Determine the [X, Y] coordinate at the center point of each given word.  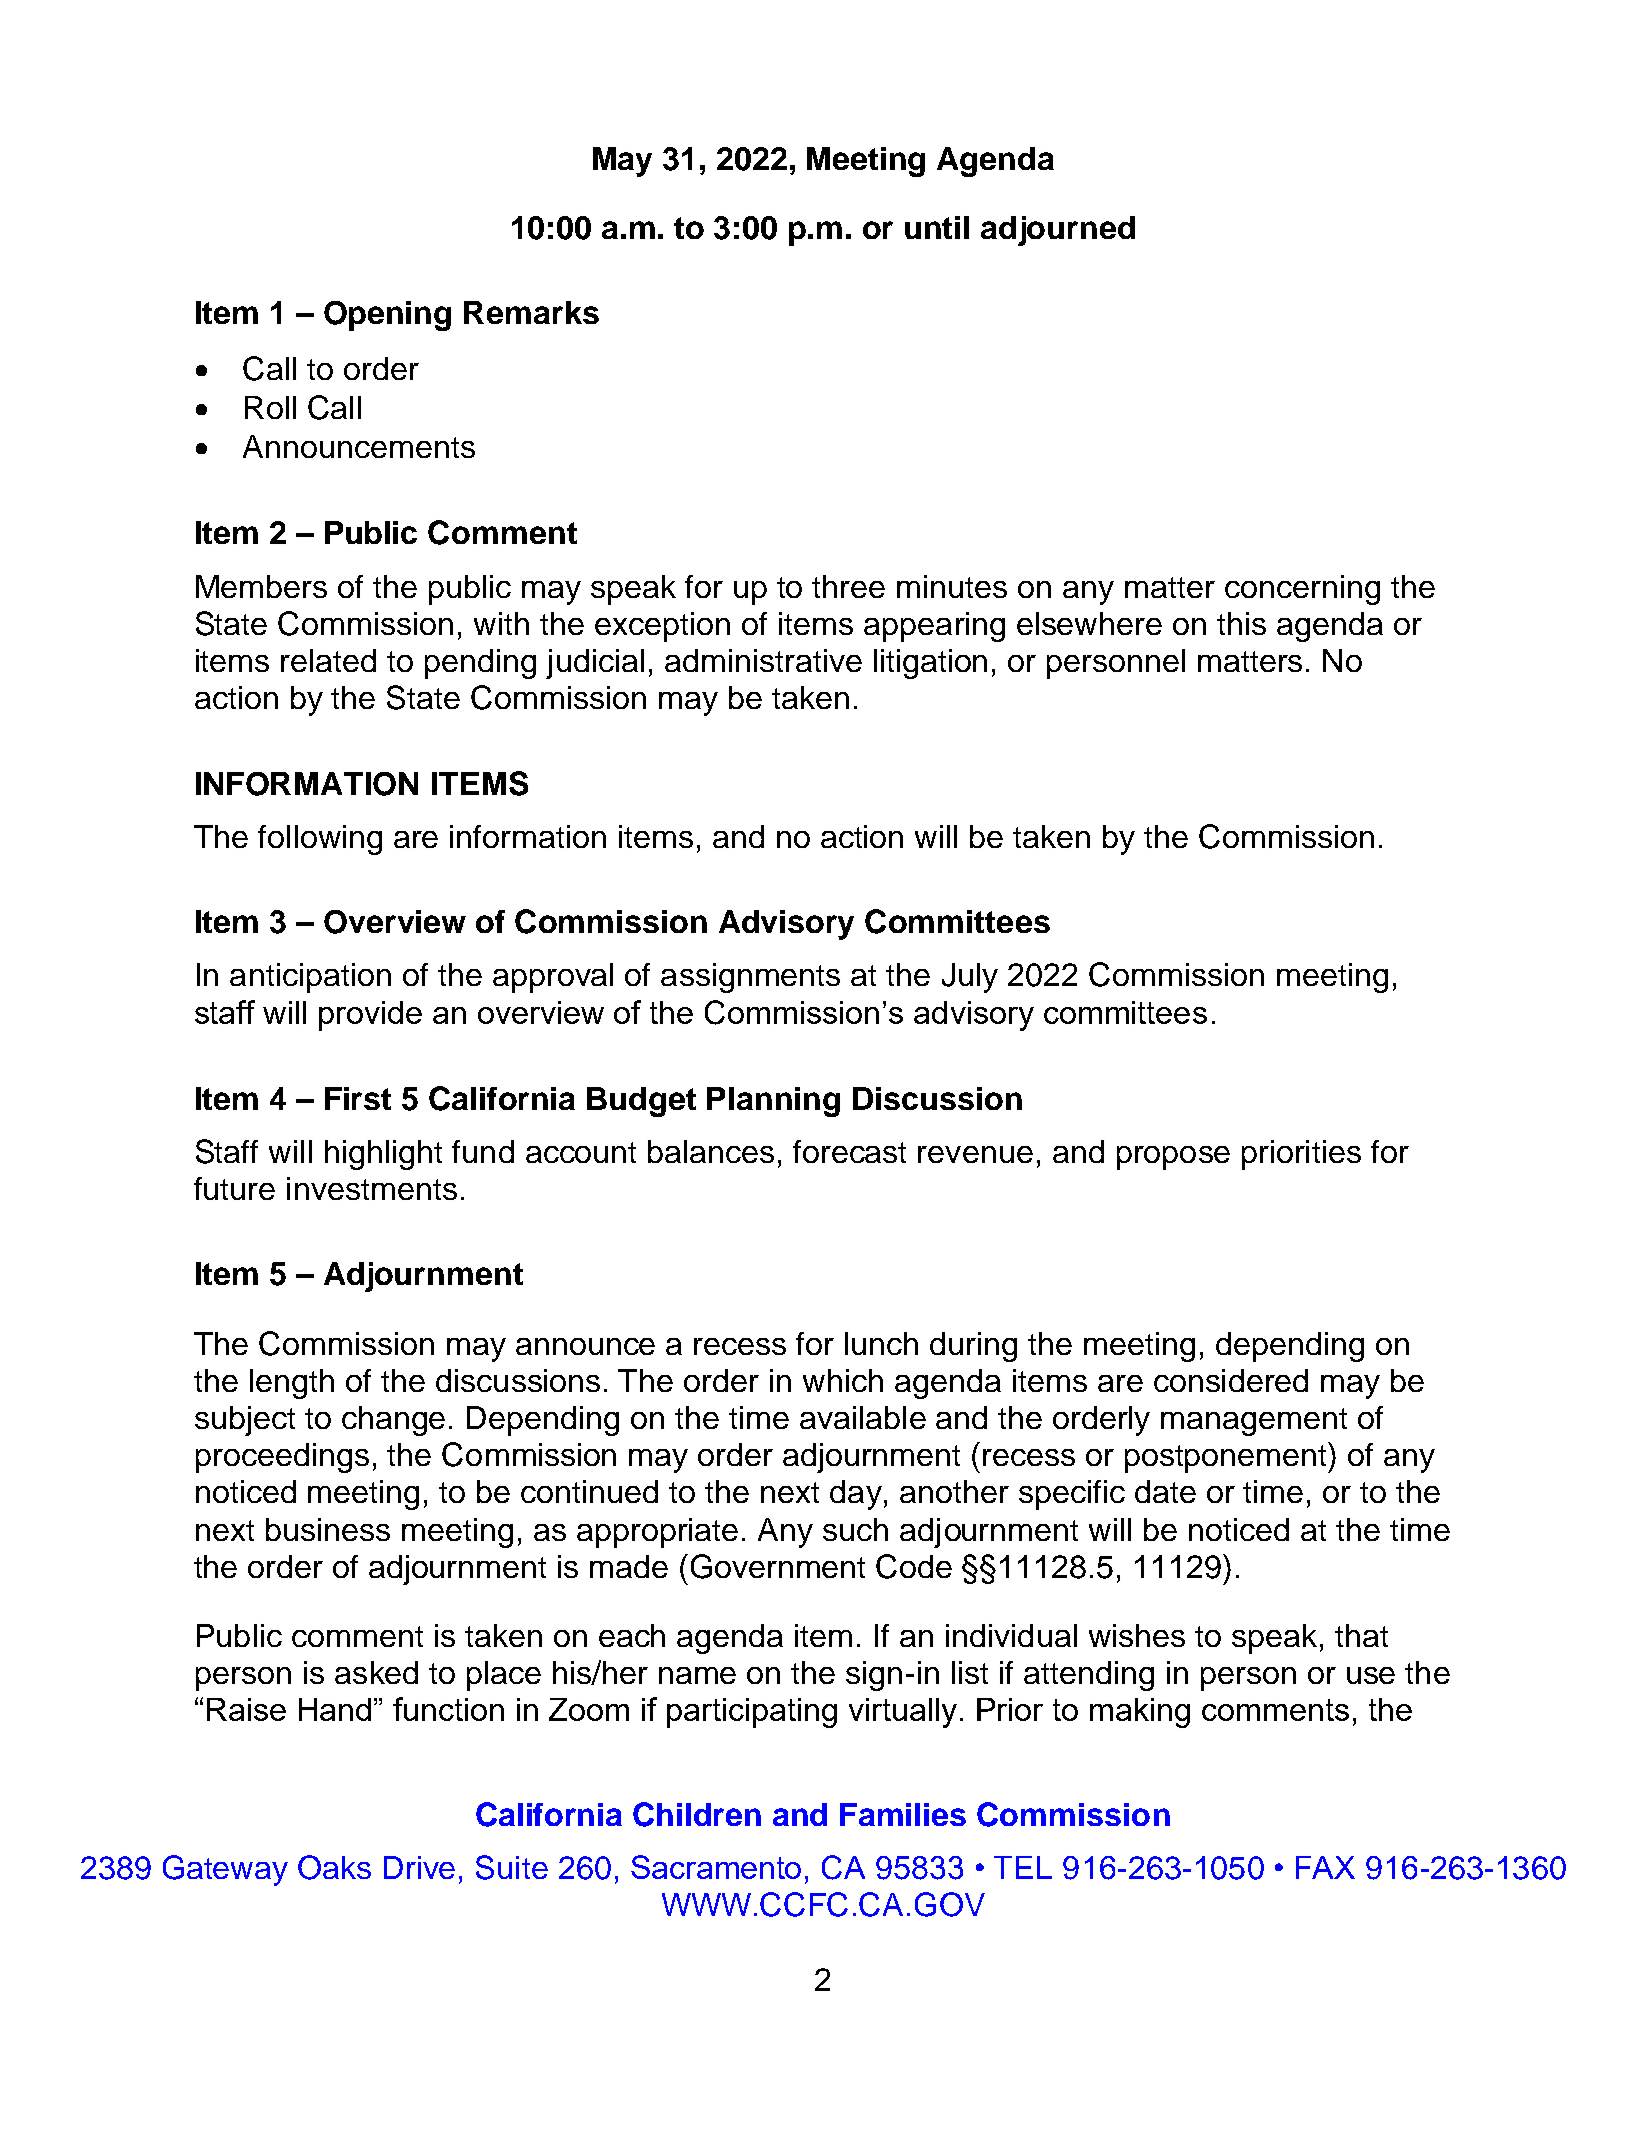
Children [697, 1814]
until [937, 227]
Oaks [334, 1867]
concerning [1302, 590]
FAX [1325, 1867]
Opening [387, 316]
